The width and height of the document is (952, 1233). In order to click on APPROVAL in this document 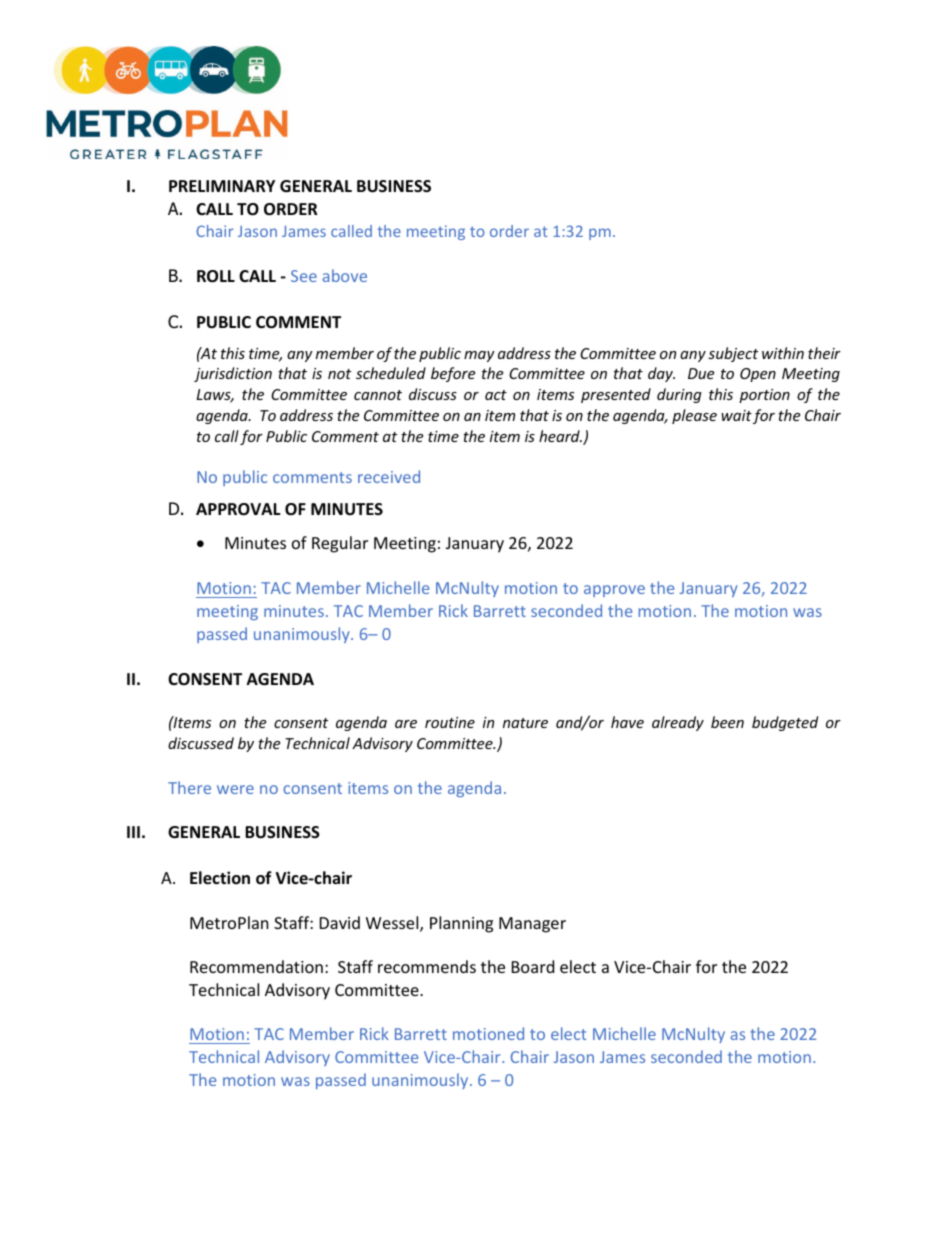, I will do `click(238, 509)`.
